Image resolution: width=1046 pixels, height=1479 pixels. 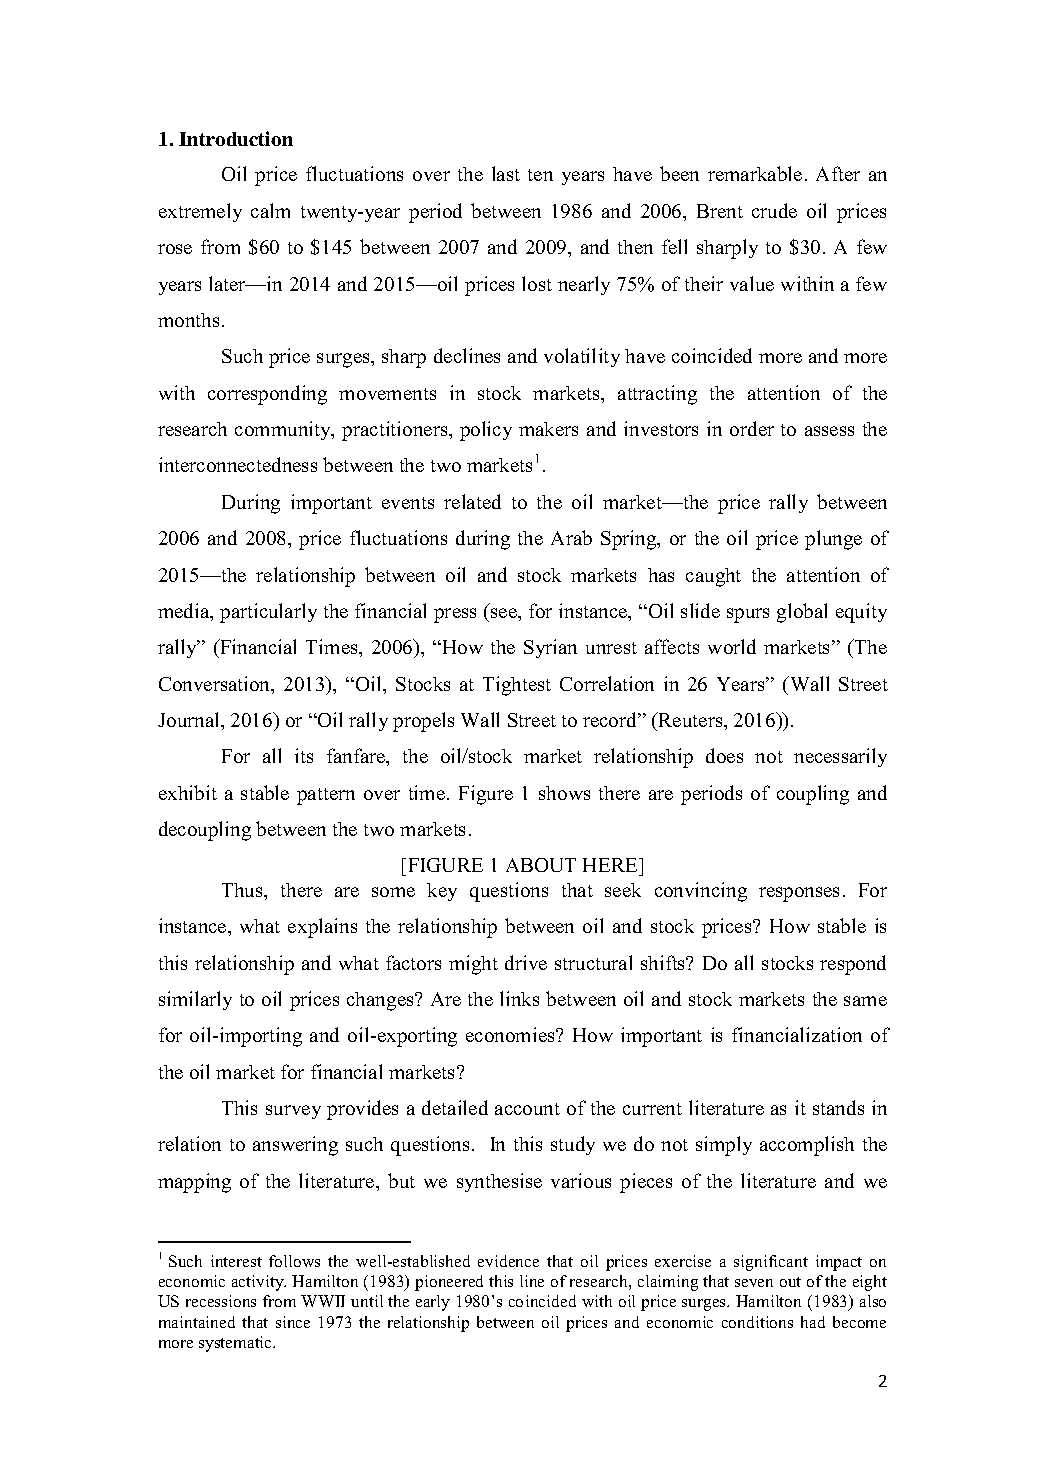 What do you see at coordinates (755, 173) in the screenshot?
I see `remarkable` at bounding box center [755, 173].
